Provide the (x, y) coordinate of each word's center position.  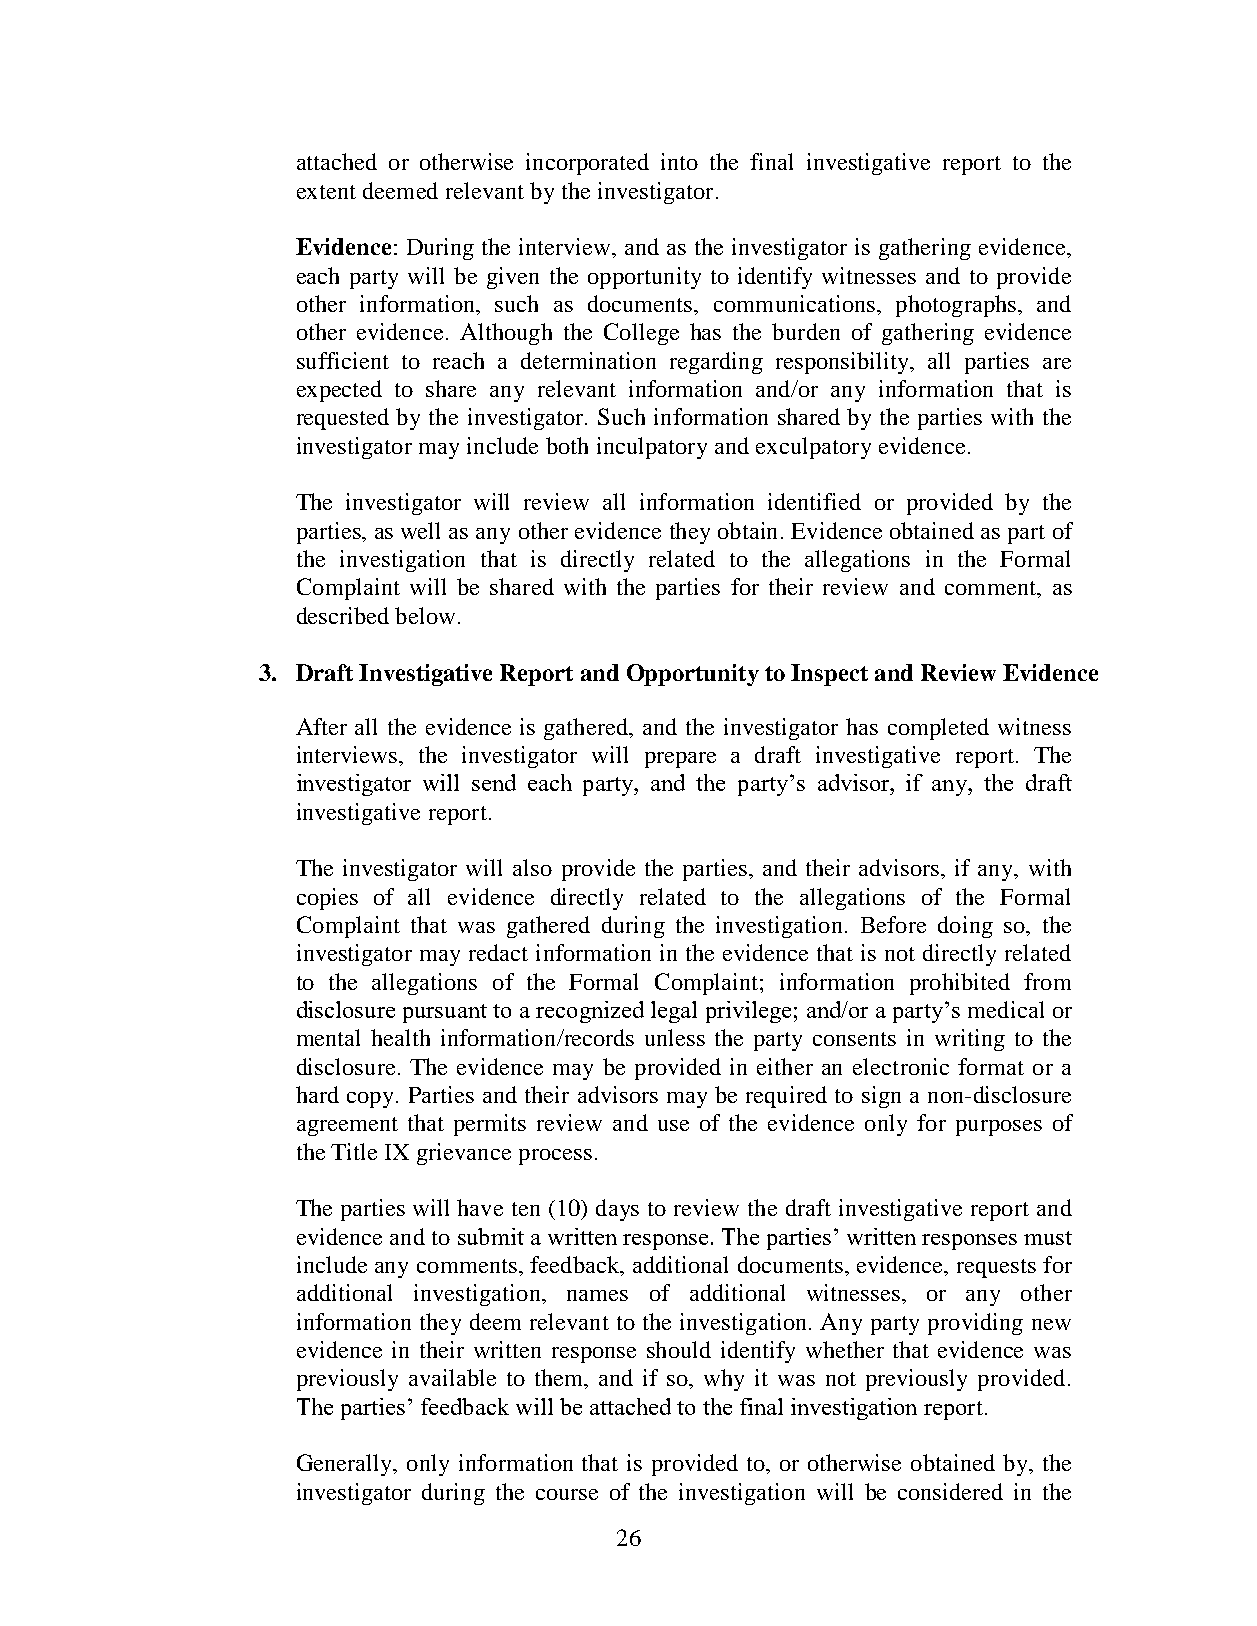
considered (950, 1491)
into (679, 161)
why (724, 1380)
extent (326, 192)
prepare (680, 760)
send (494, 782)
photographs (956, 306)
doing (965, 927)
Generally (346, 1465)
